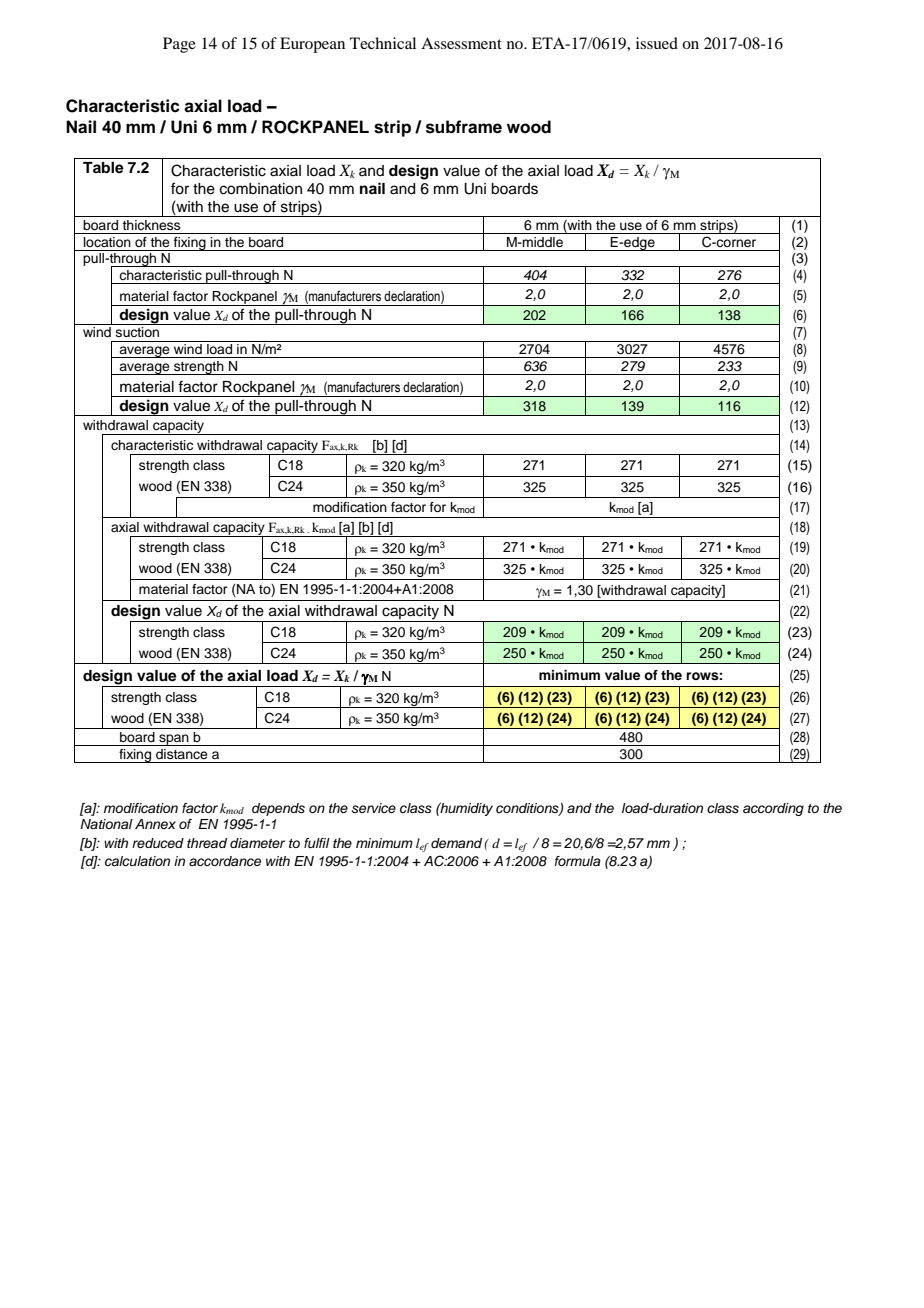  I want to click on service, so click(374, 808).
